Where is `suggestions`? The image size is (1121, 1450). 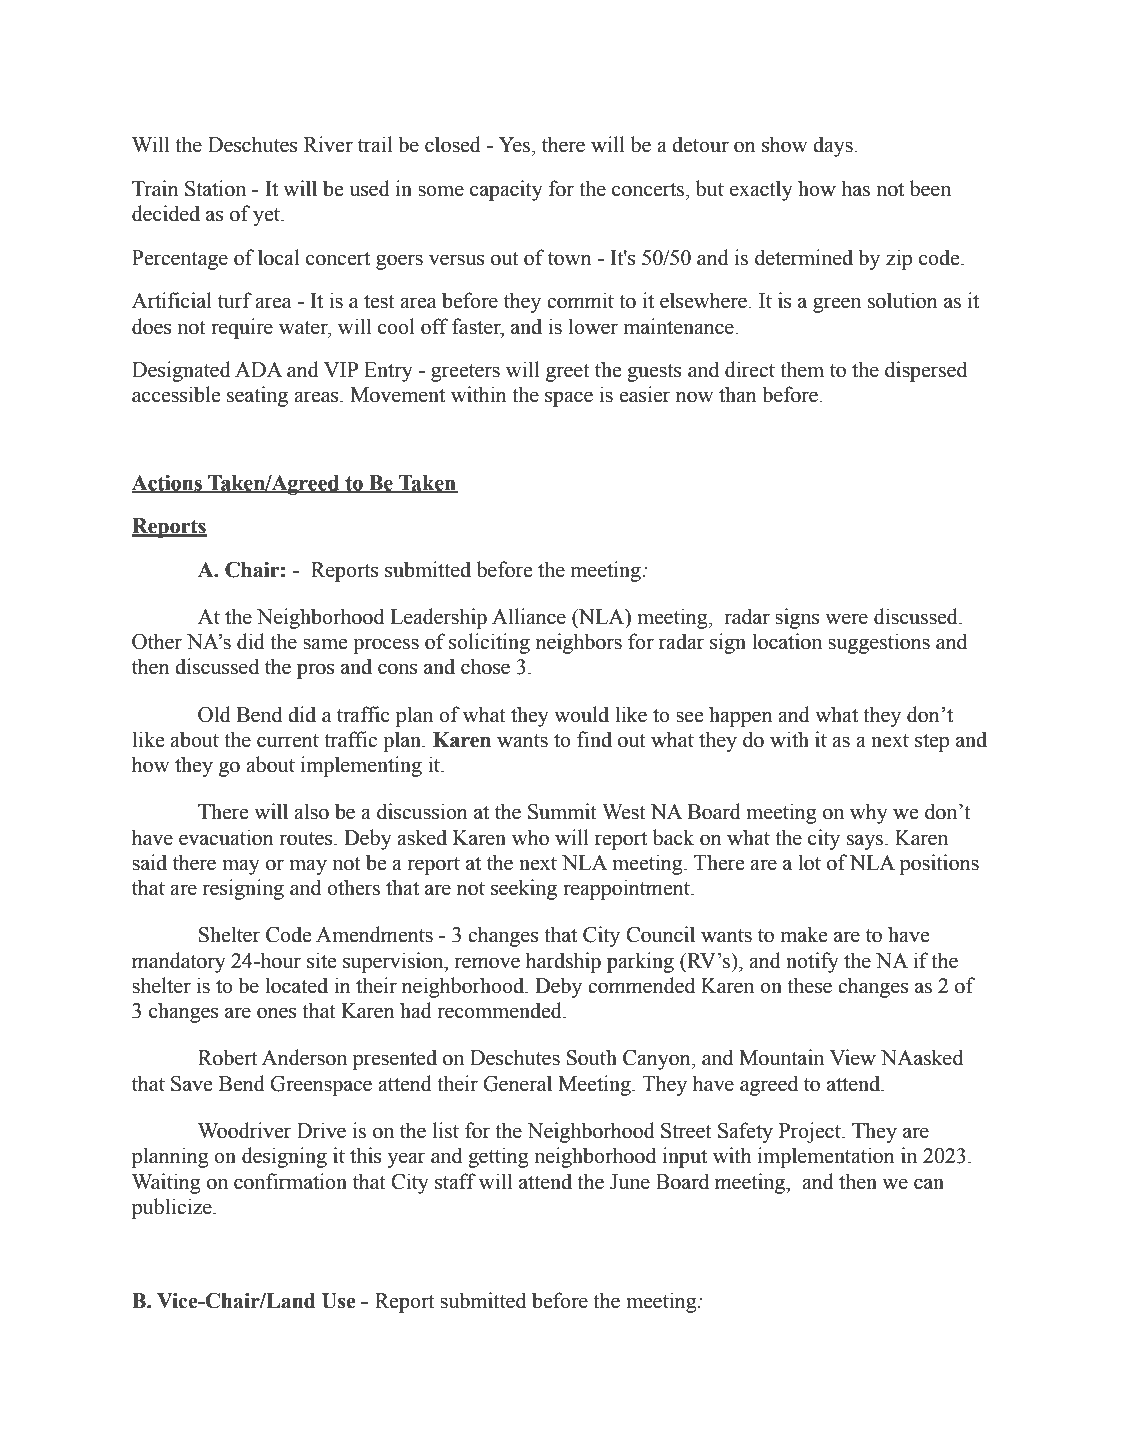
suggestions is located at coordinates (879, 643).
